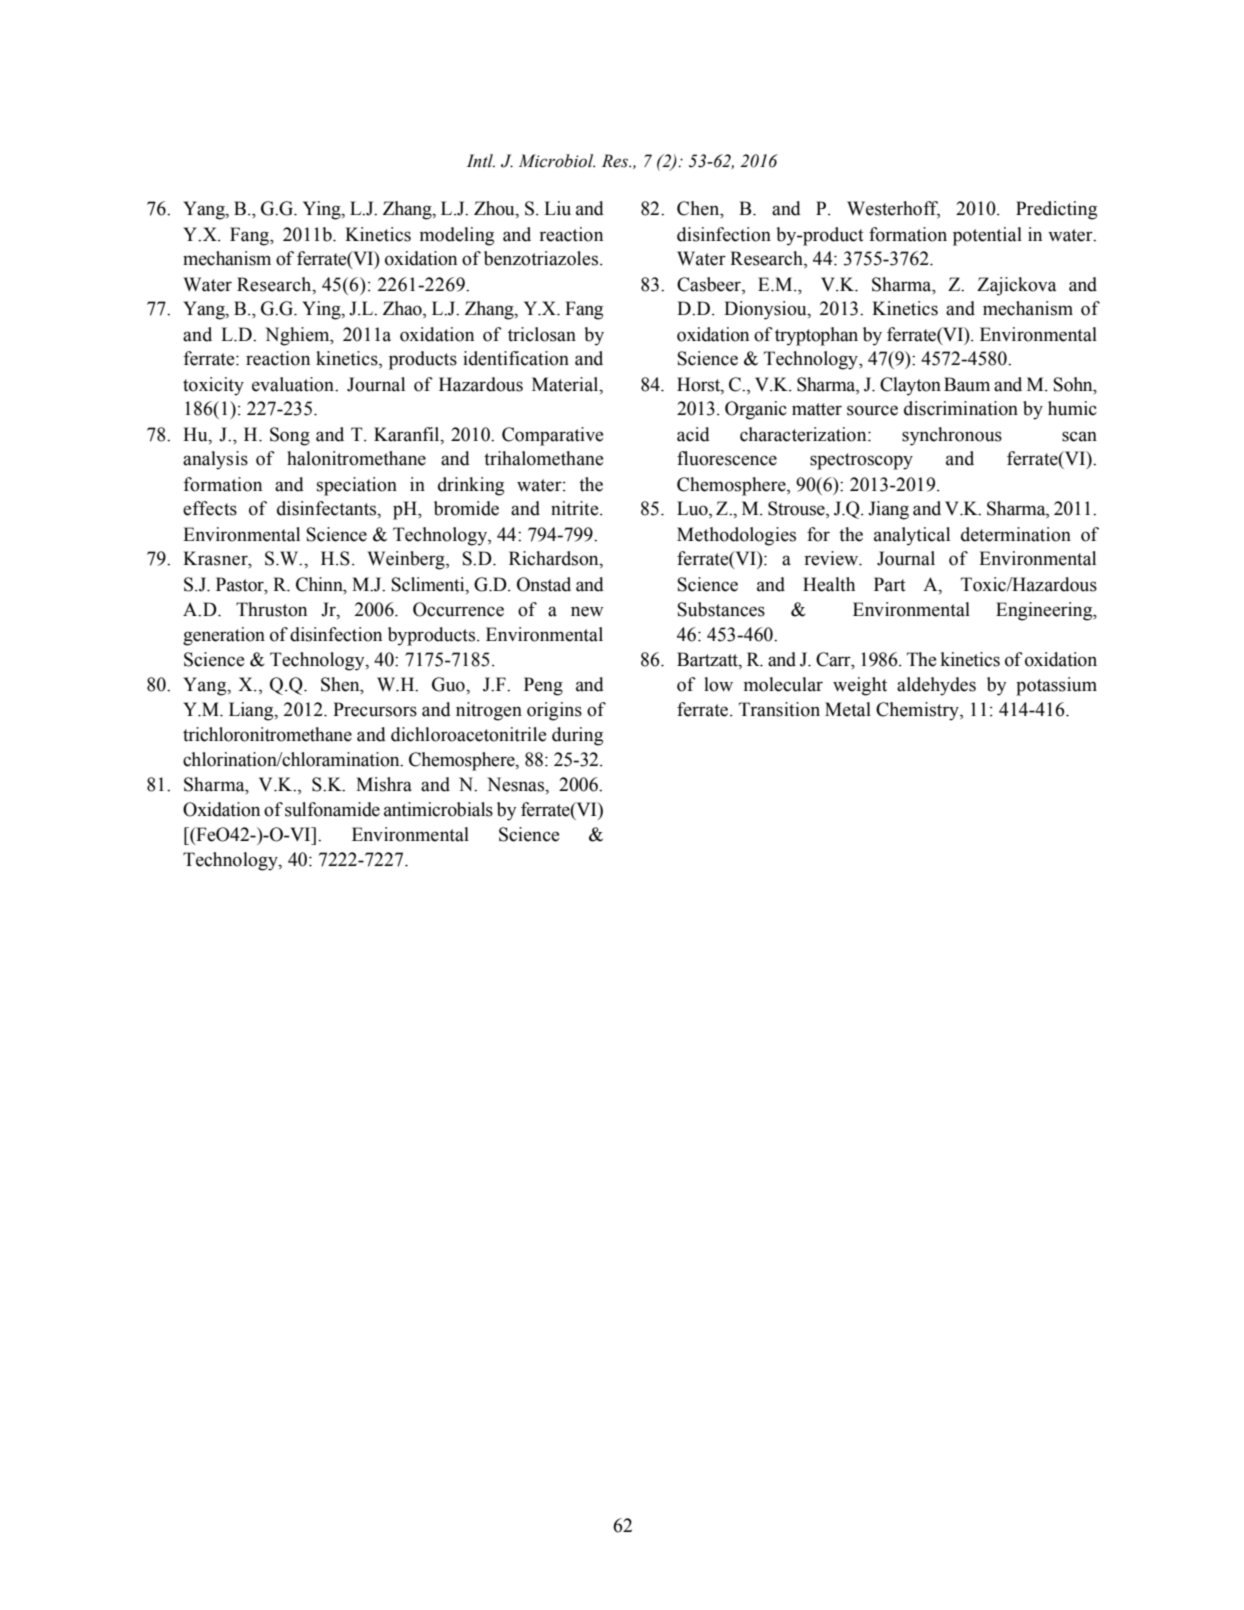 The height and width of the page is (1610, 1244). I want to click on new, so click(587, 611).
